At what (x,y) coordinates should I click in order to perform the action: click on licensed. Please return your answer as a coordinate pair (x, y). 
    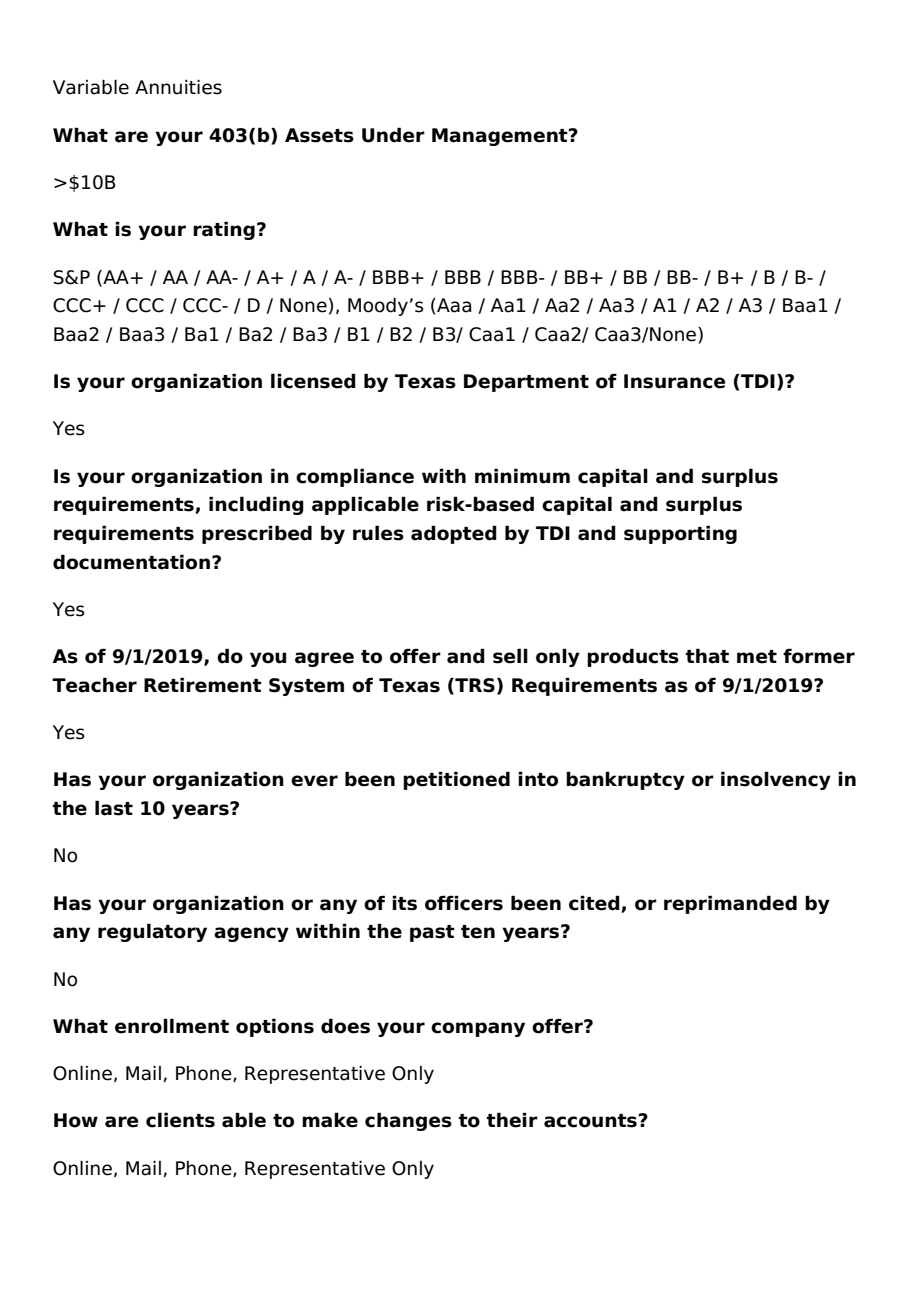
    Looking at the image, I should click on (313, 381).
